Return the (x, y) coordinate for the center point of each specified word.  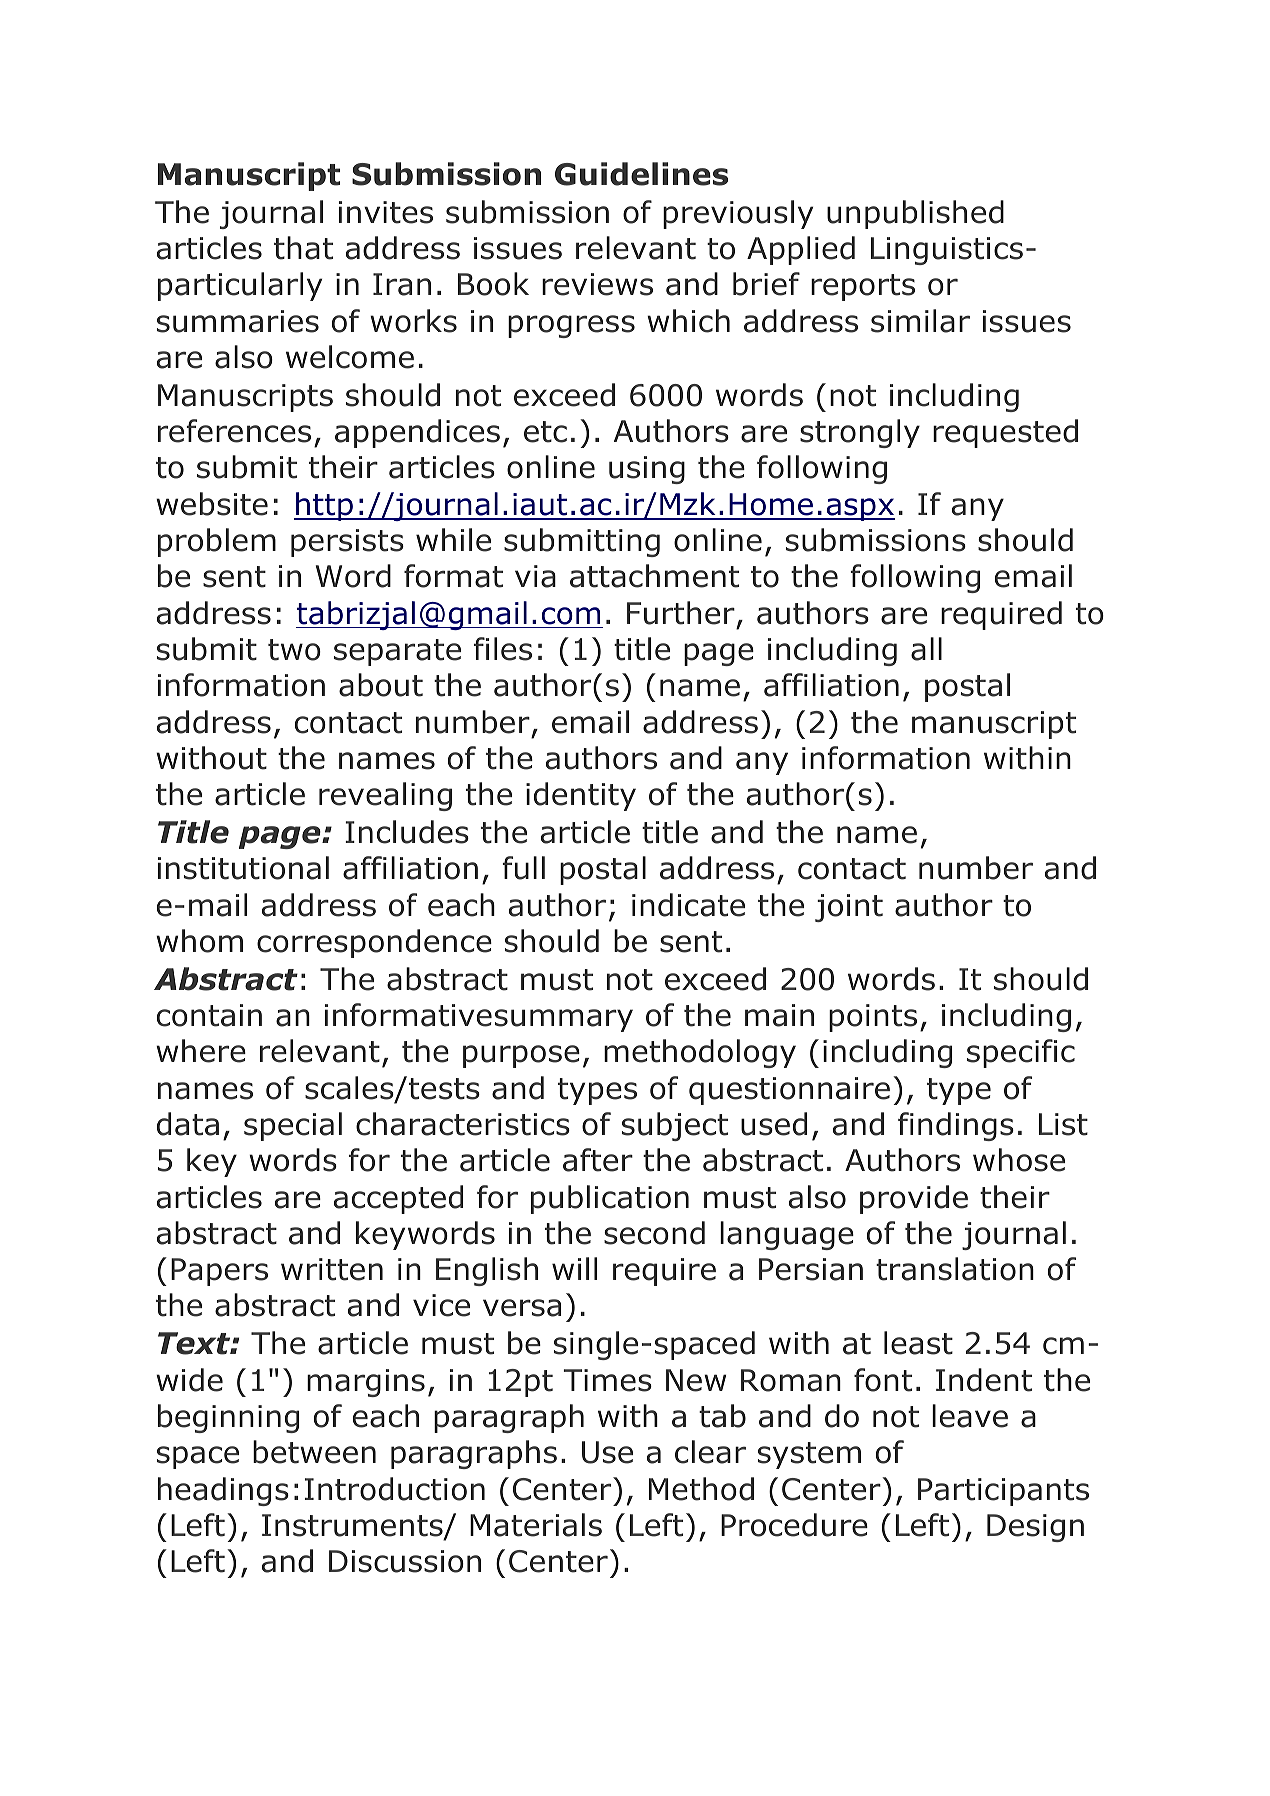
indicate (688, 905)
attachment (654, 576)
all (926, 649)
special (293, 1126)
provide (914, 1199)
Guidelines (641, 174)
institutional (243, 868)
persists (347, 543)
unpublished (915, 214)
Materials (536, 1525)
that (303, 248)
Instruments (353, 1526)
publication (610, 1199)
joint (849, 908)
